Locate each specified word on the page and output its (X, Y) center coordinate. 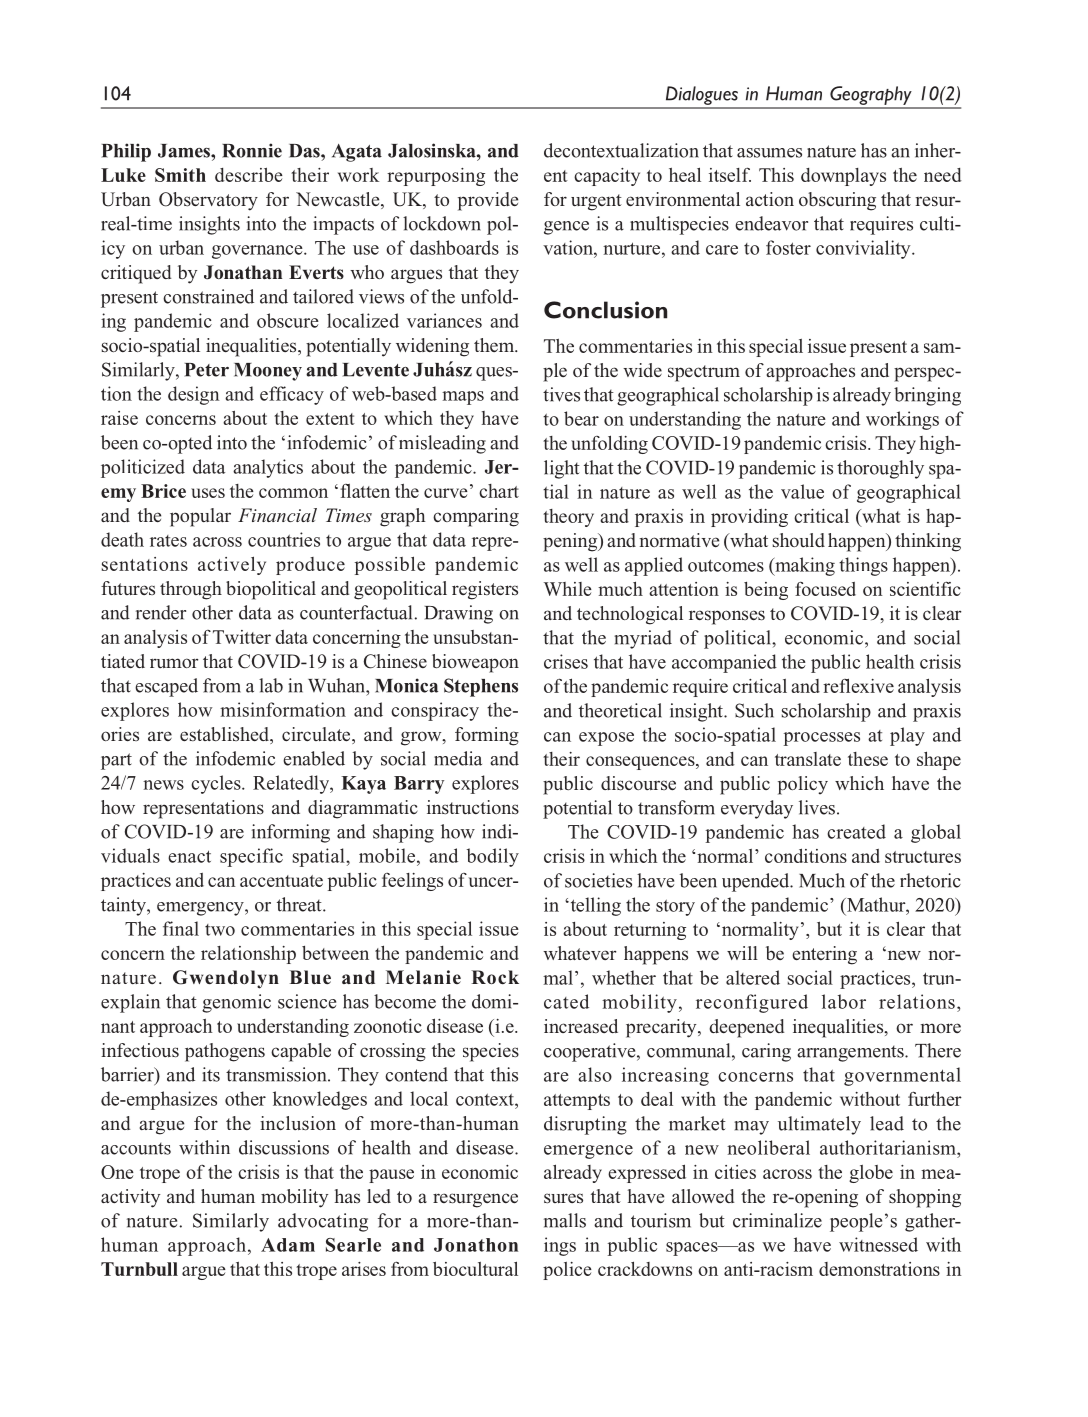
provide (488, 201)
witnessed (878, 1244)
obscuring (837, 201)
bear (581, 418)
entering (824, 955)
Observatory (208, 201)
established (226, 735)
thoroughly (880, 469)
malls (565, 1220)
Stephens (481, 687)
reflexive (858, 685)
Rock (495, 977)
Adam (288, 1245)
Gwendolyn (226, 979)
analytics (268, 468)
